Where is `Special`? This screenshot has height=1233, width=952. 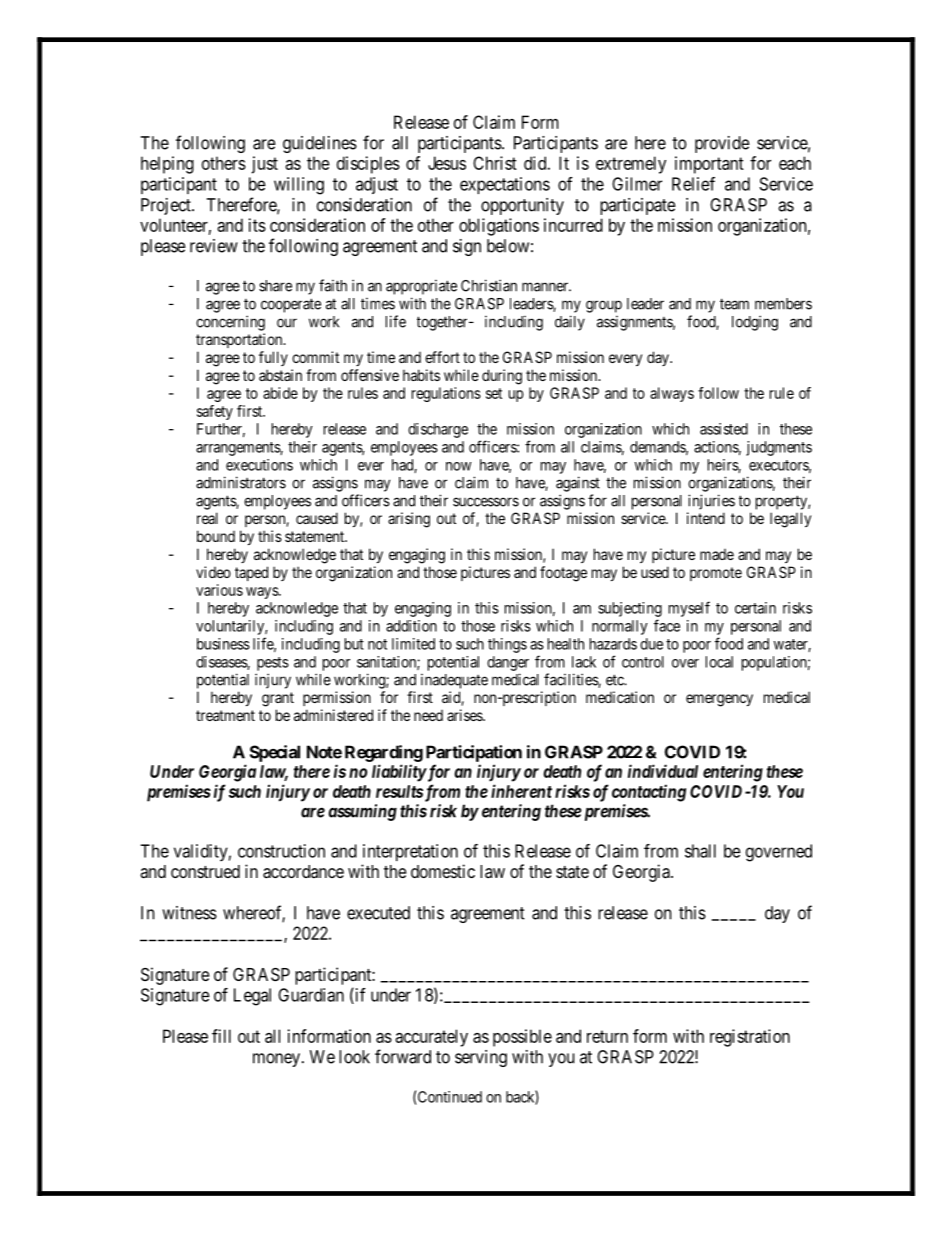 Special is located at coordinates (275, 753).
